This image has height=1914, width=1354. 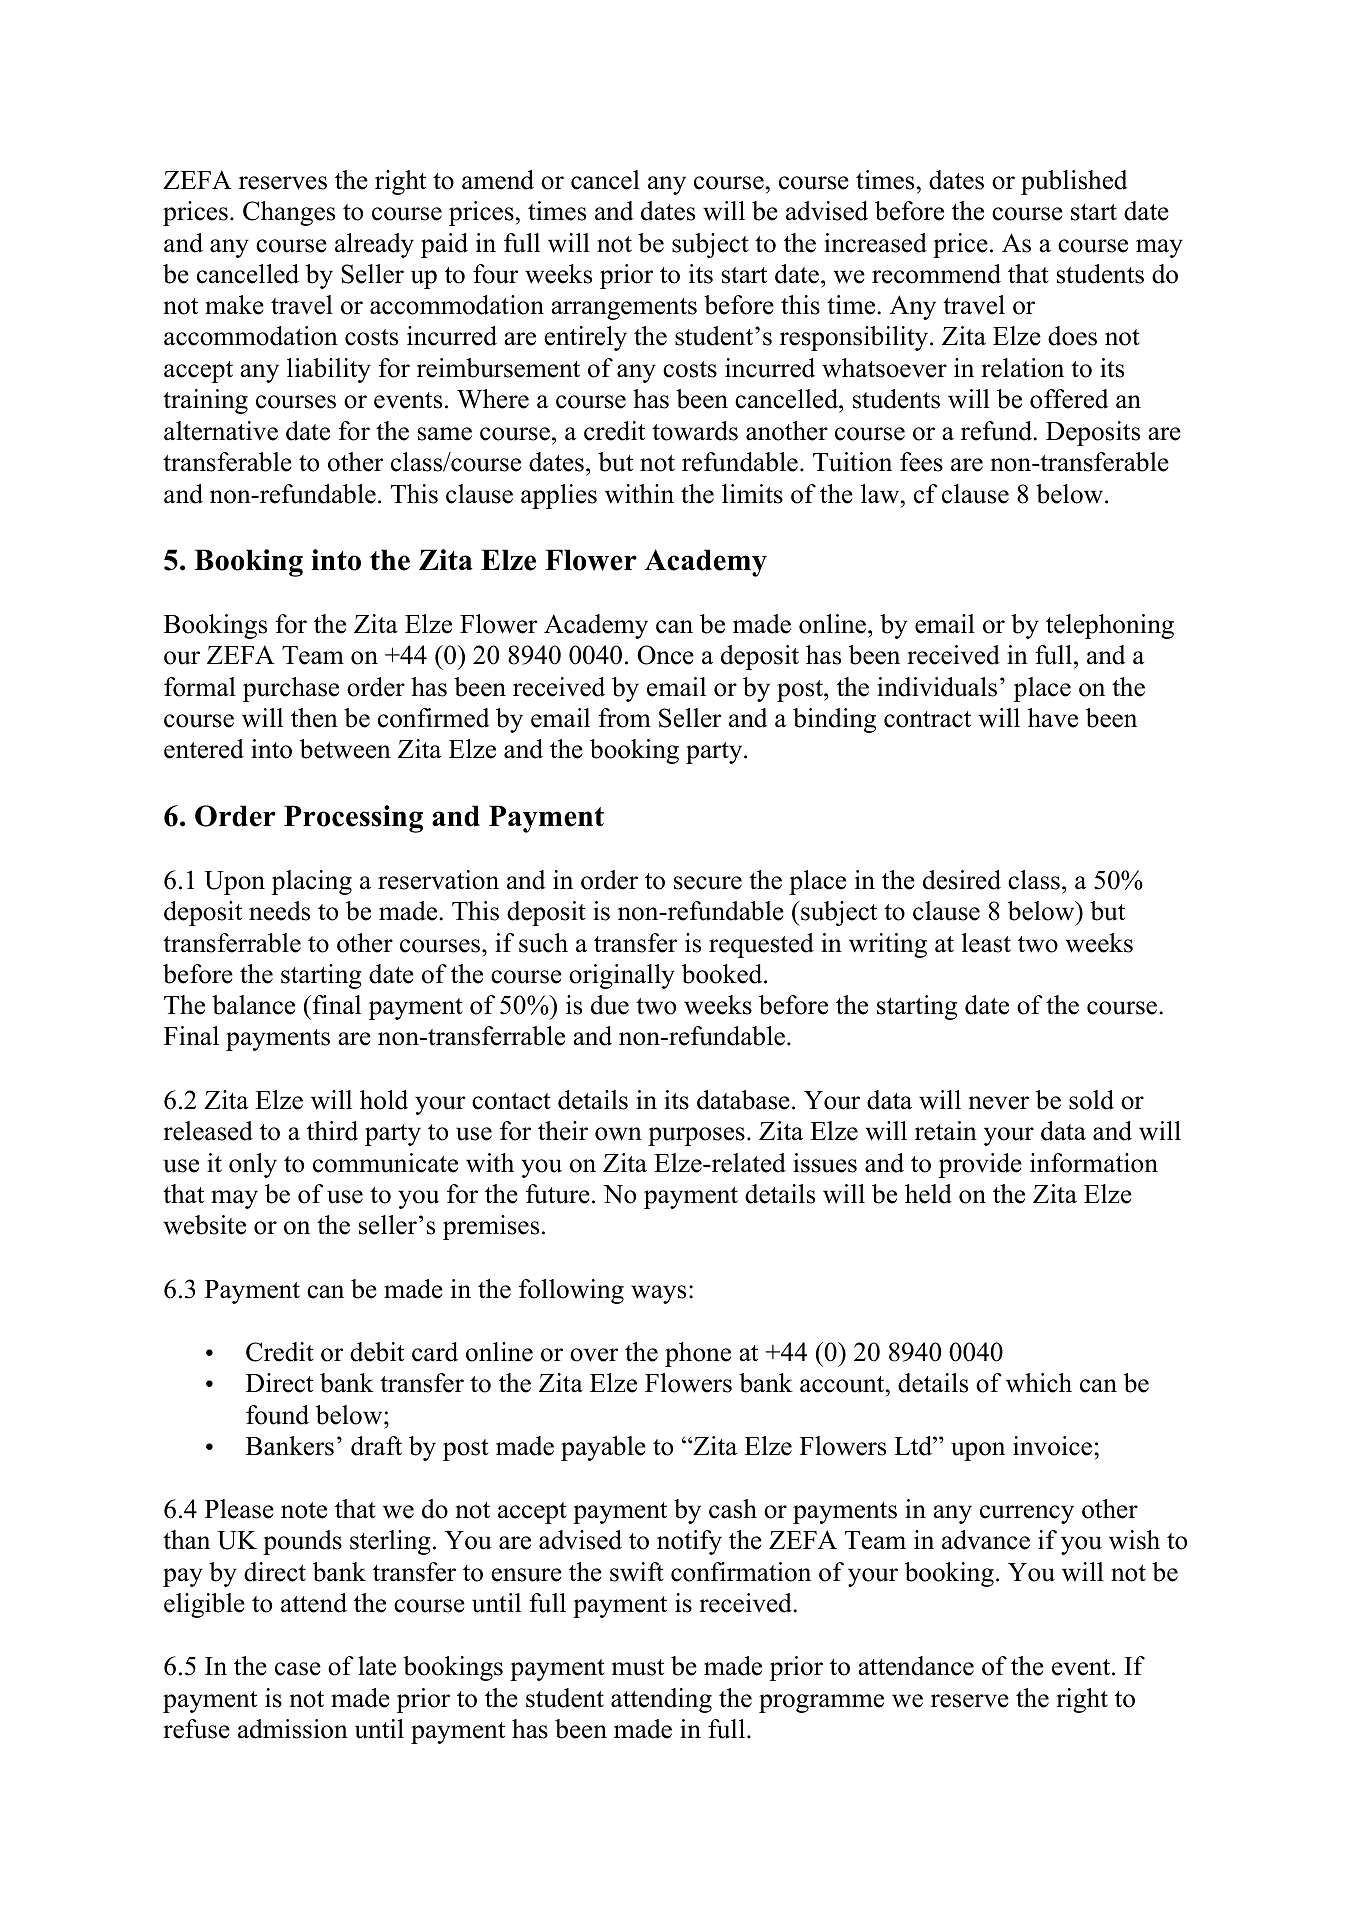 I want to click on published, so click(x=1074, y=182).
